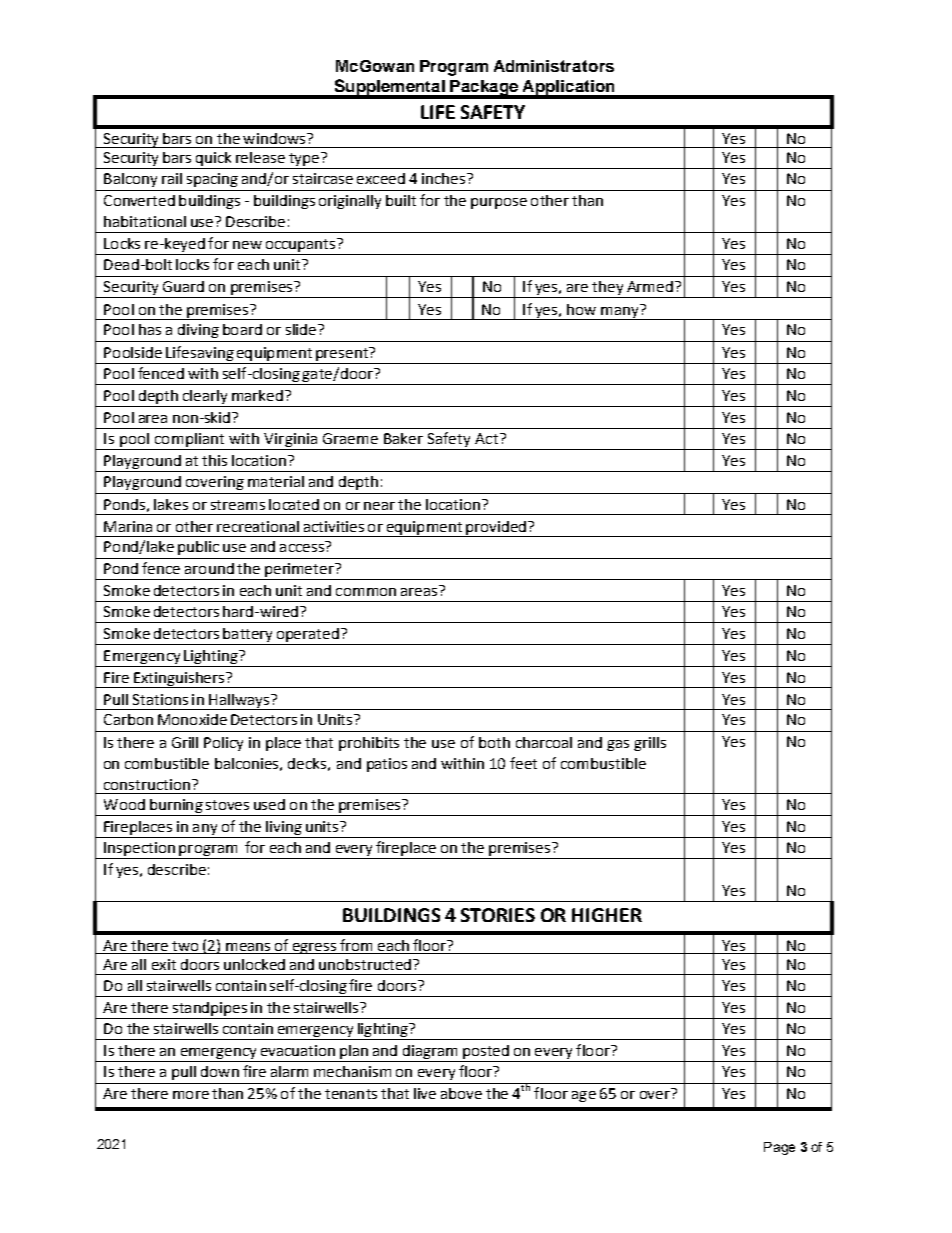 This document has width=952, height=1233. Describe the element at coordinates (139, 850) in the document. I see `Inspection` at that location.
